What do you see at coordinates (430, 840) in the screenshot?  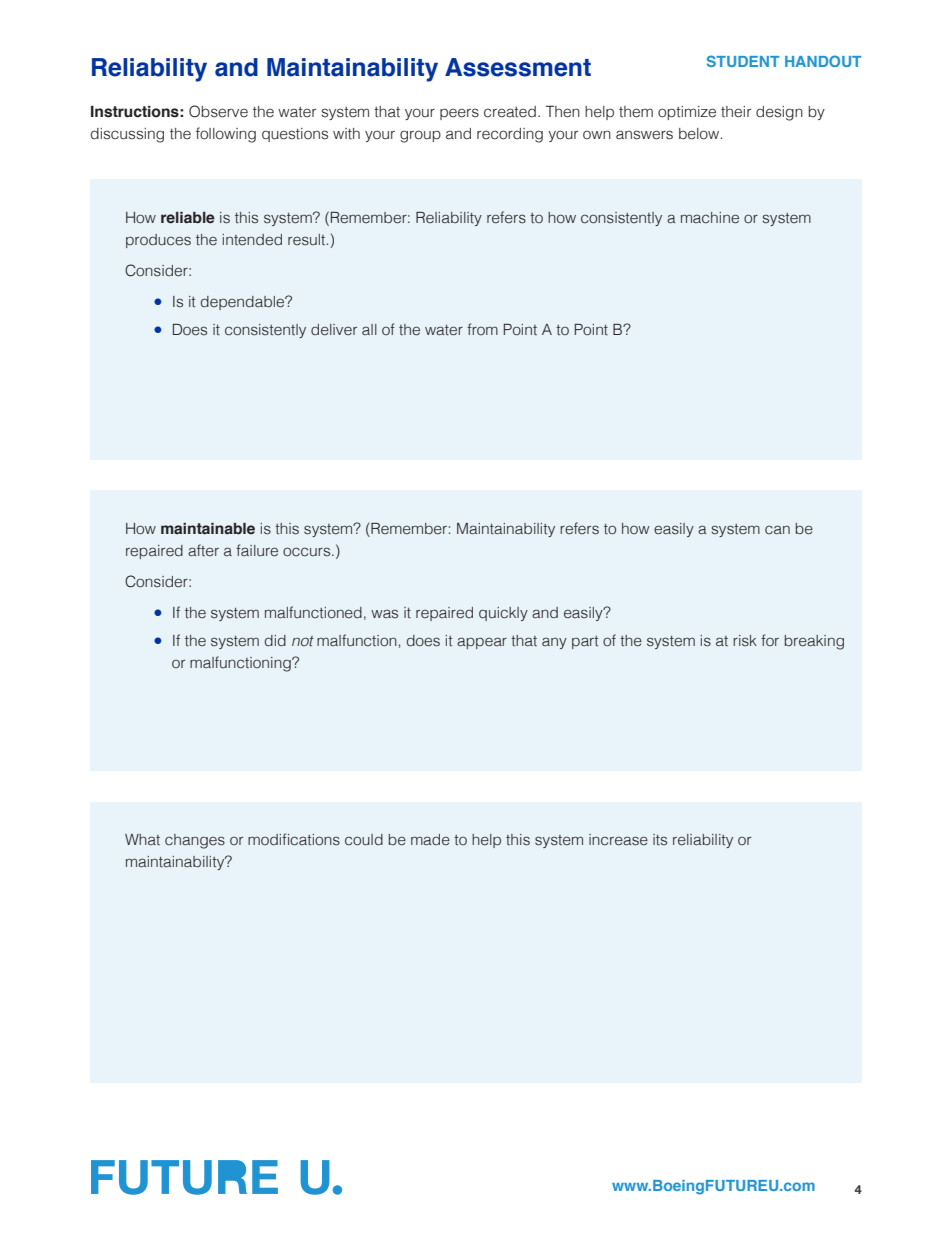 I see `made` at bounding box center [430, 840].
